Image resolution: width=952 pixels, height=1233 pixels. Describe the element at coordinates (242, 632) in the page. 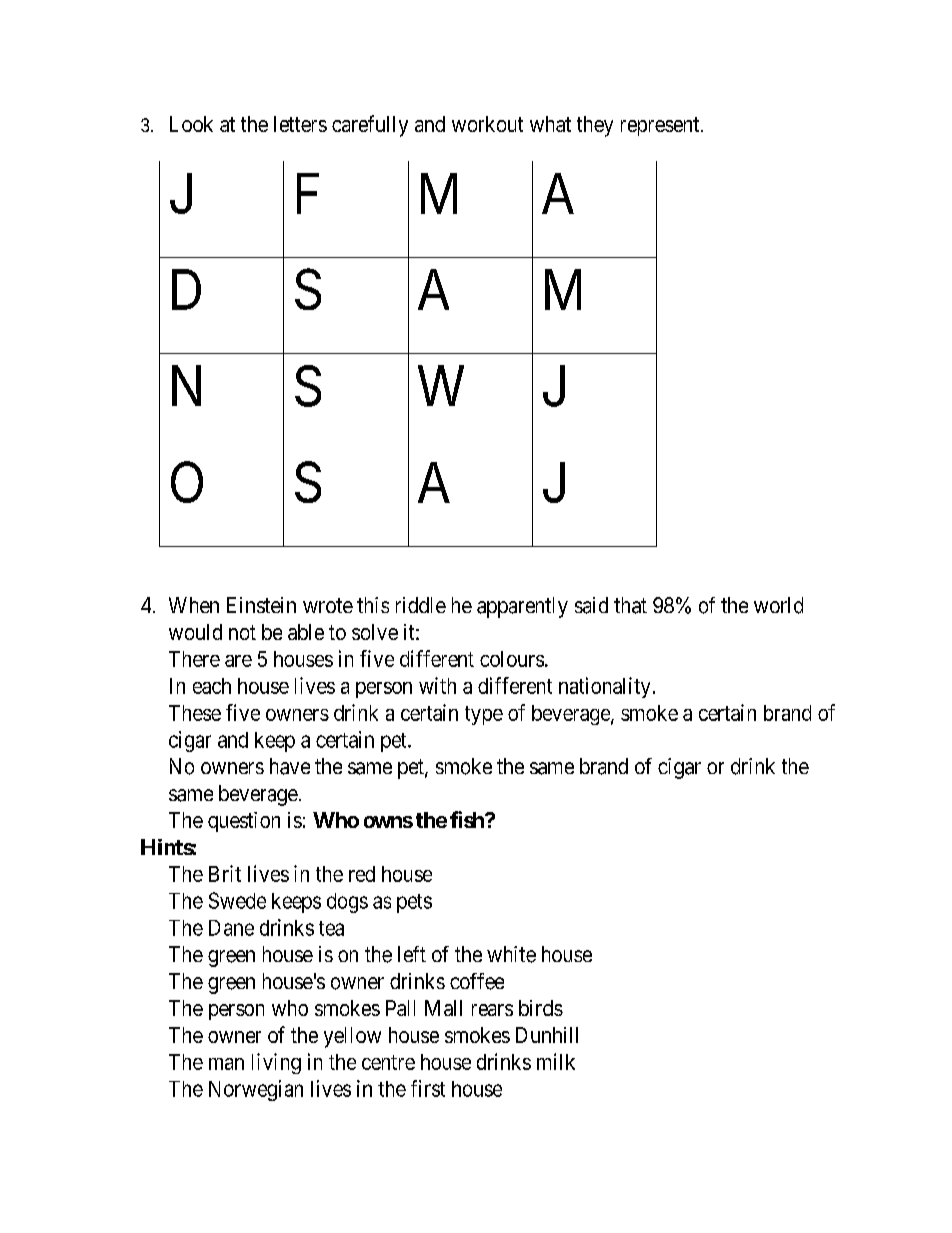

I see `not` at that location.
